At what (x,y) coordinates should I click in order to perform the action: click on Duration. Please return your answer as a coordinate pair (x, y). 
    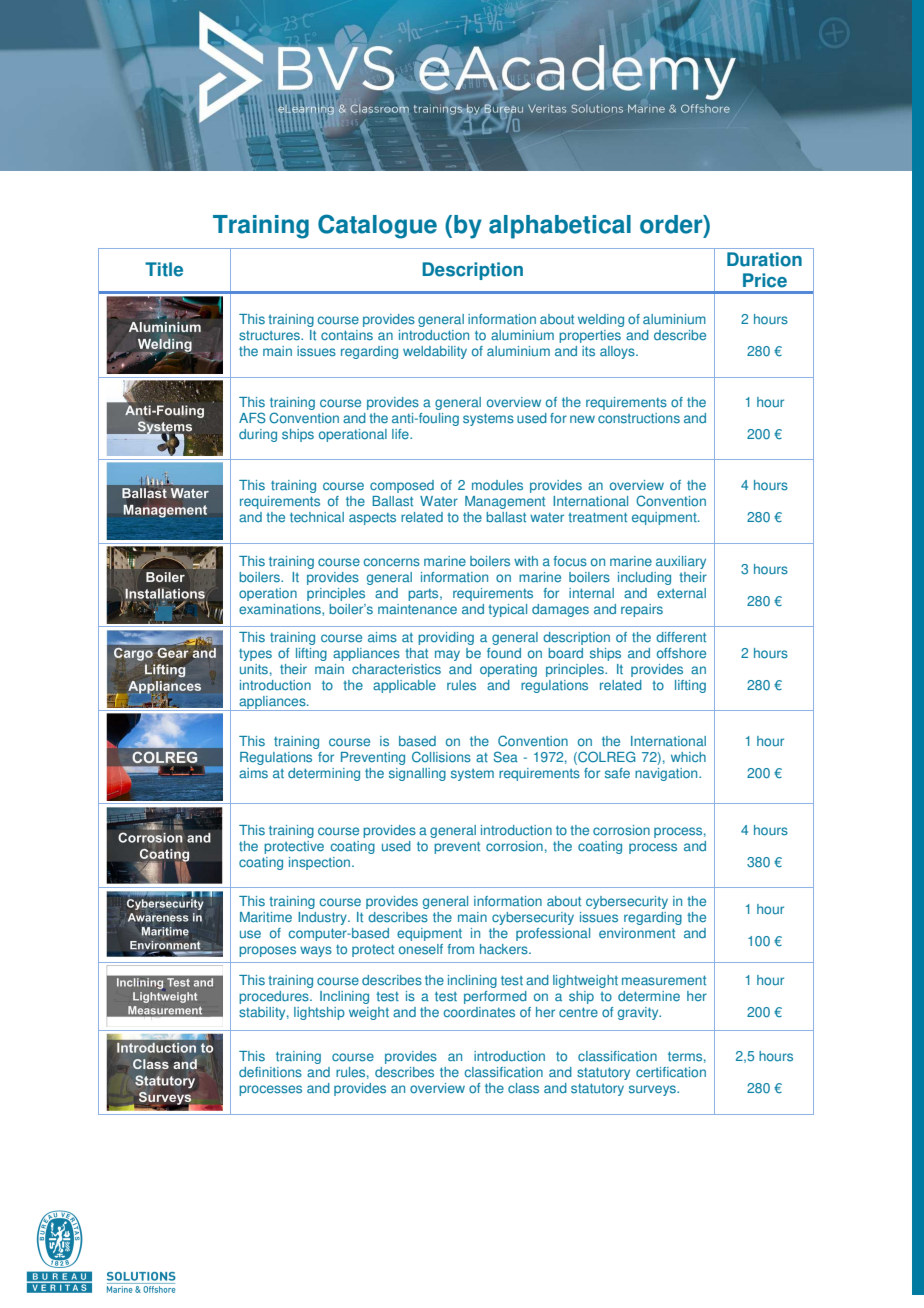
    Looking at the image, I should click on (764, 259).
